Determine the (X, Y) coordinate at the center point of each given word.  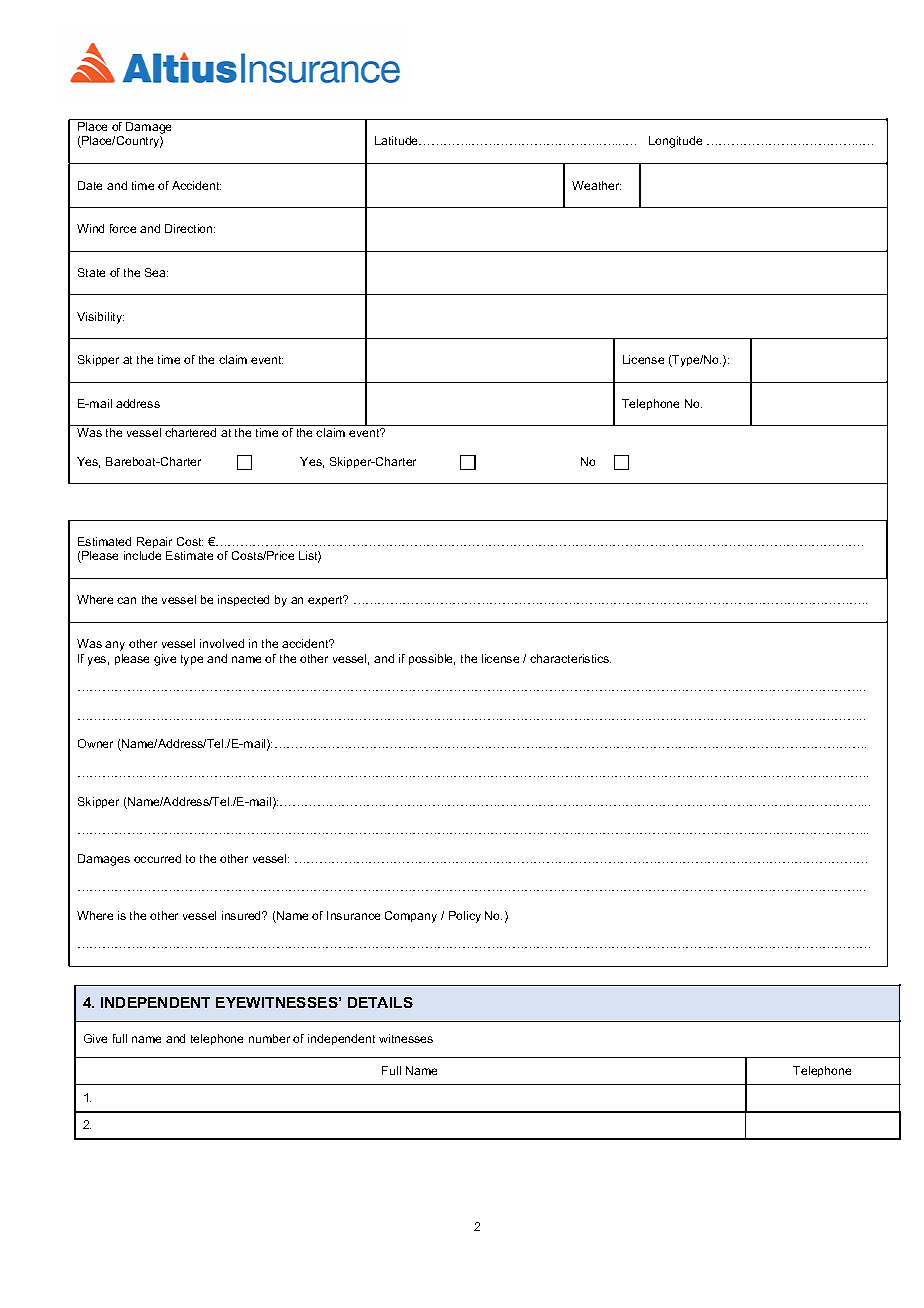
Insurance (353, 915)
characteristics (570, 658)
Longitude (675, 142)
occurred (157, 858)
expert (326, 600)
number (269, 1038)
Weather (596, 185)
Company (411, 917)
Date (90, 185)
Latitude (398, 140)
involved (222, 643)
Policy (465, 917)
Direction (190, 228)
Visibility (100, 318)
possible (432, 659)
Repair (154, 542)
